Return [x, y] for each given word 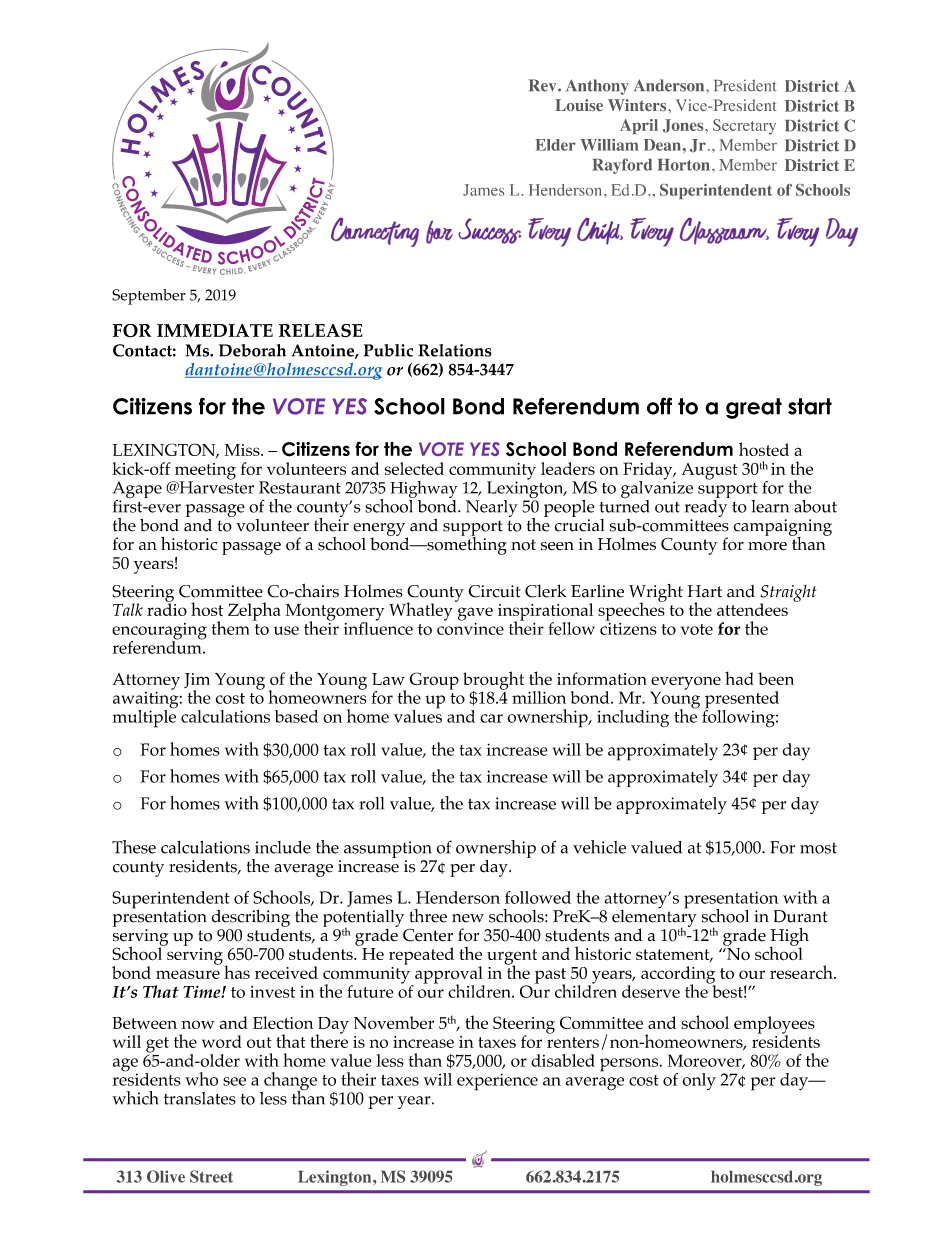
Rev [544, 85]
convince [470, 627]
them [231, 628]
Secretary [744, 127]
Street [211, 1176]
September [149, 297]
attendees [752, 609]
